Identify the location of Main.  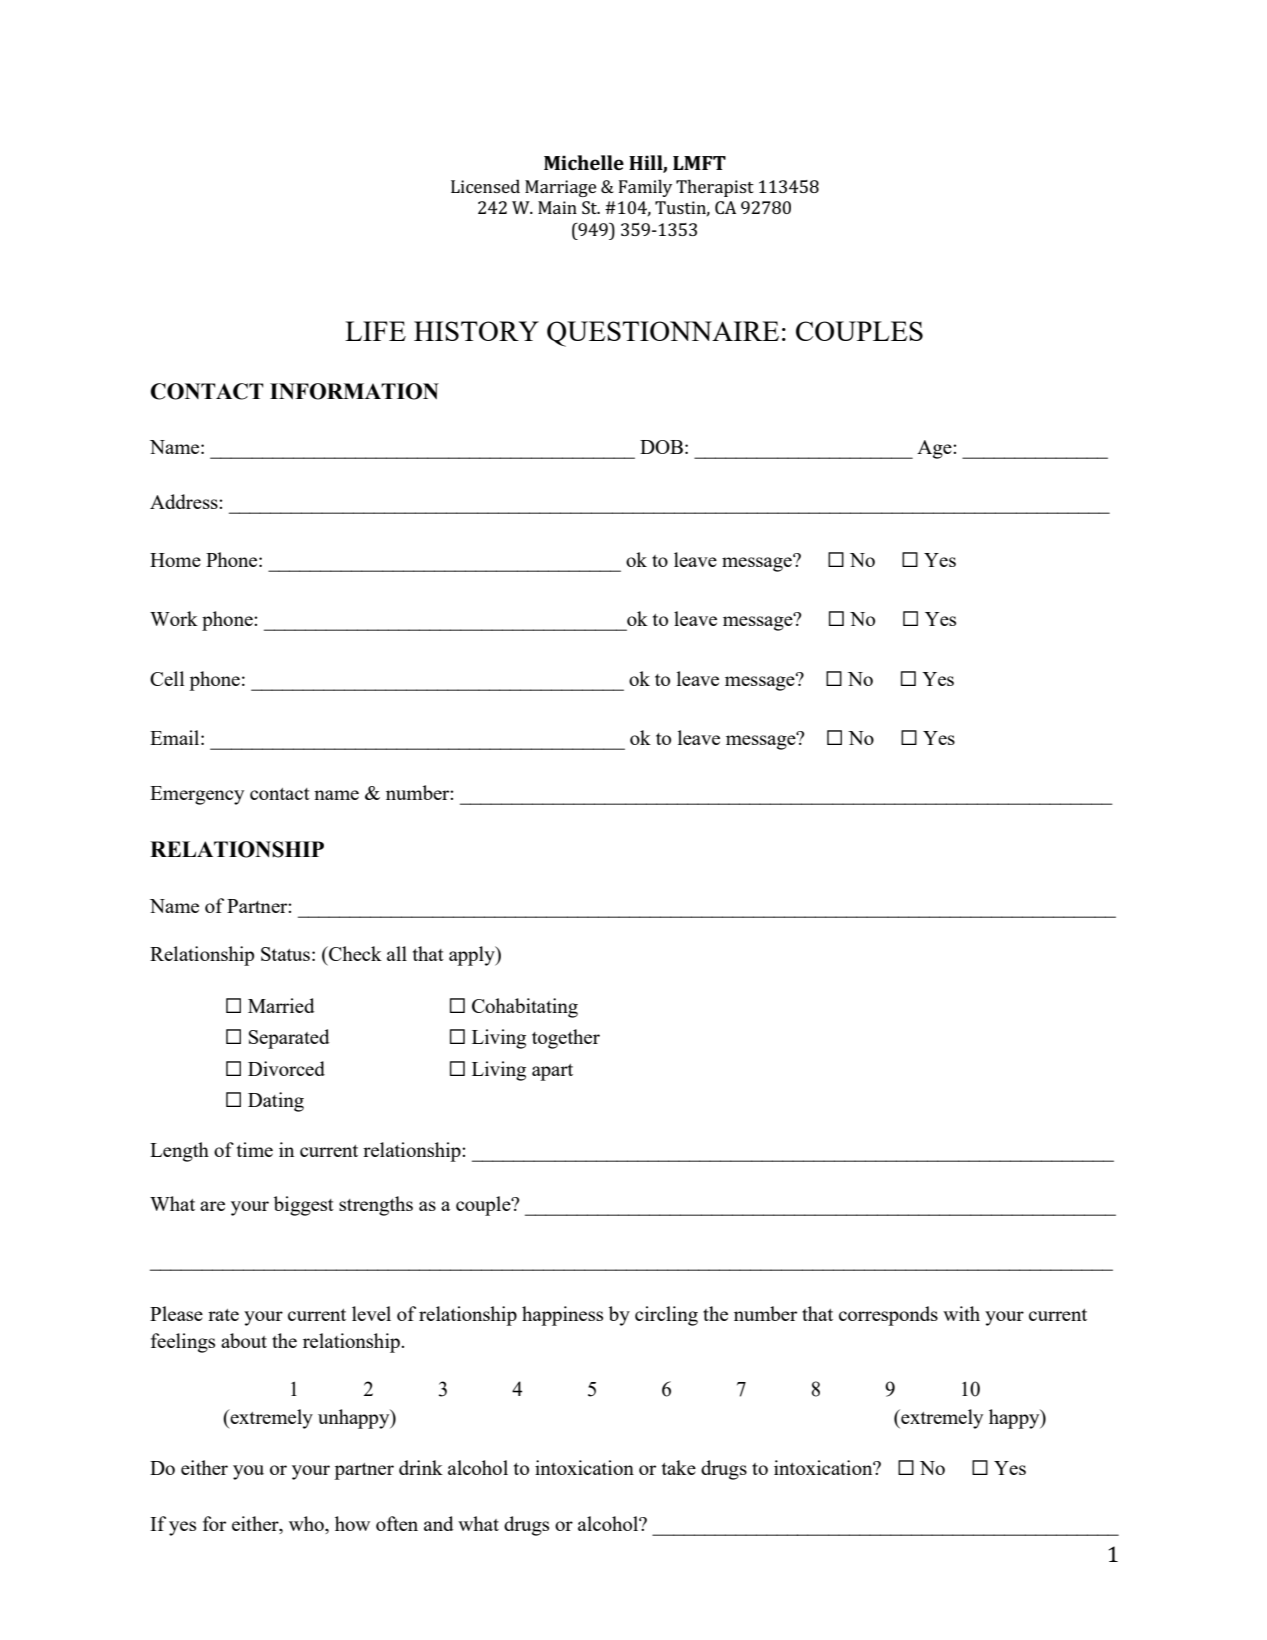
(557, 207).
